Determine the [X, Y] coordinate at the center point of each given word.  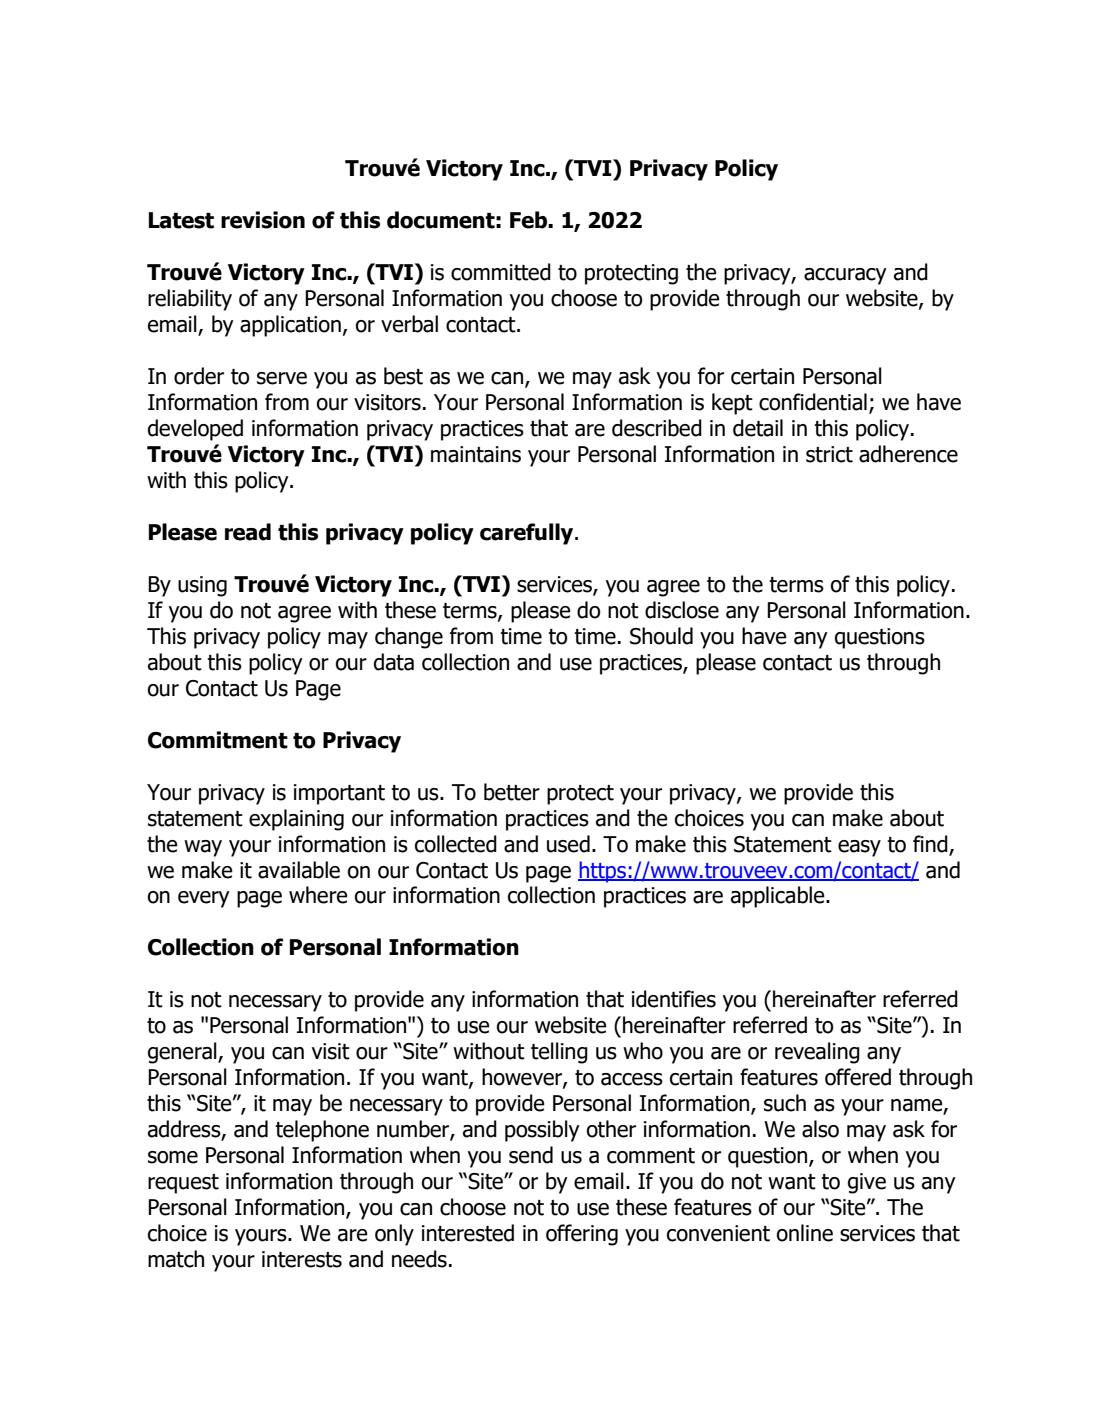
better [512, 792]
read [248, 532]
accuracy [845, 276]
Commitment [218, 740]
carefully [528, 534]
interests [302, 1259]
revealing [817, 1053]
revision [263, 220]
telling [559, 1053]
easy [859, 848]
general [183, 1053]
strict [829, 454]
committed [501, 272]
